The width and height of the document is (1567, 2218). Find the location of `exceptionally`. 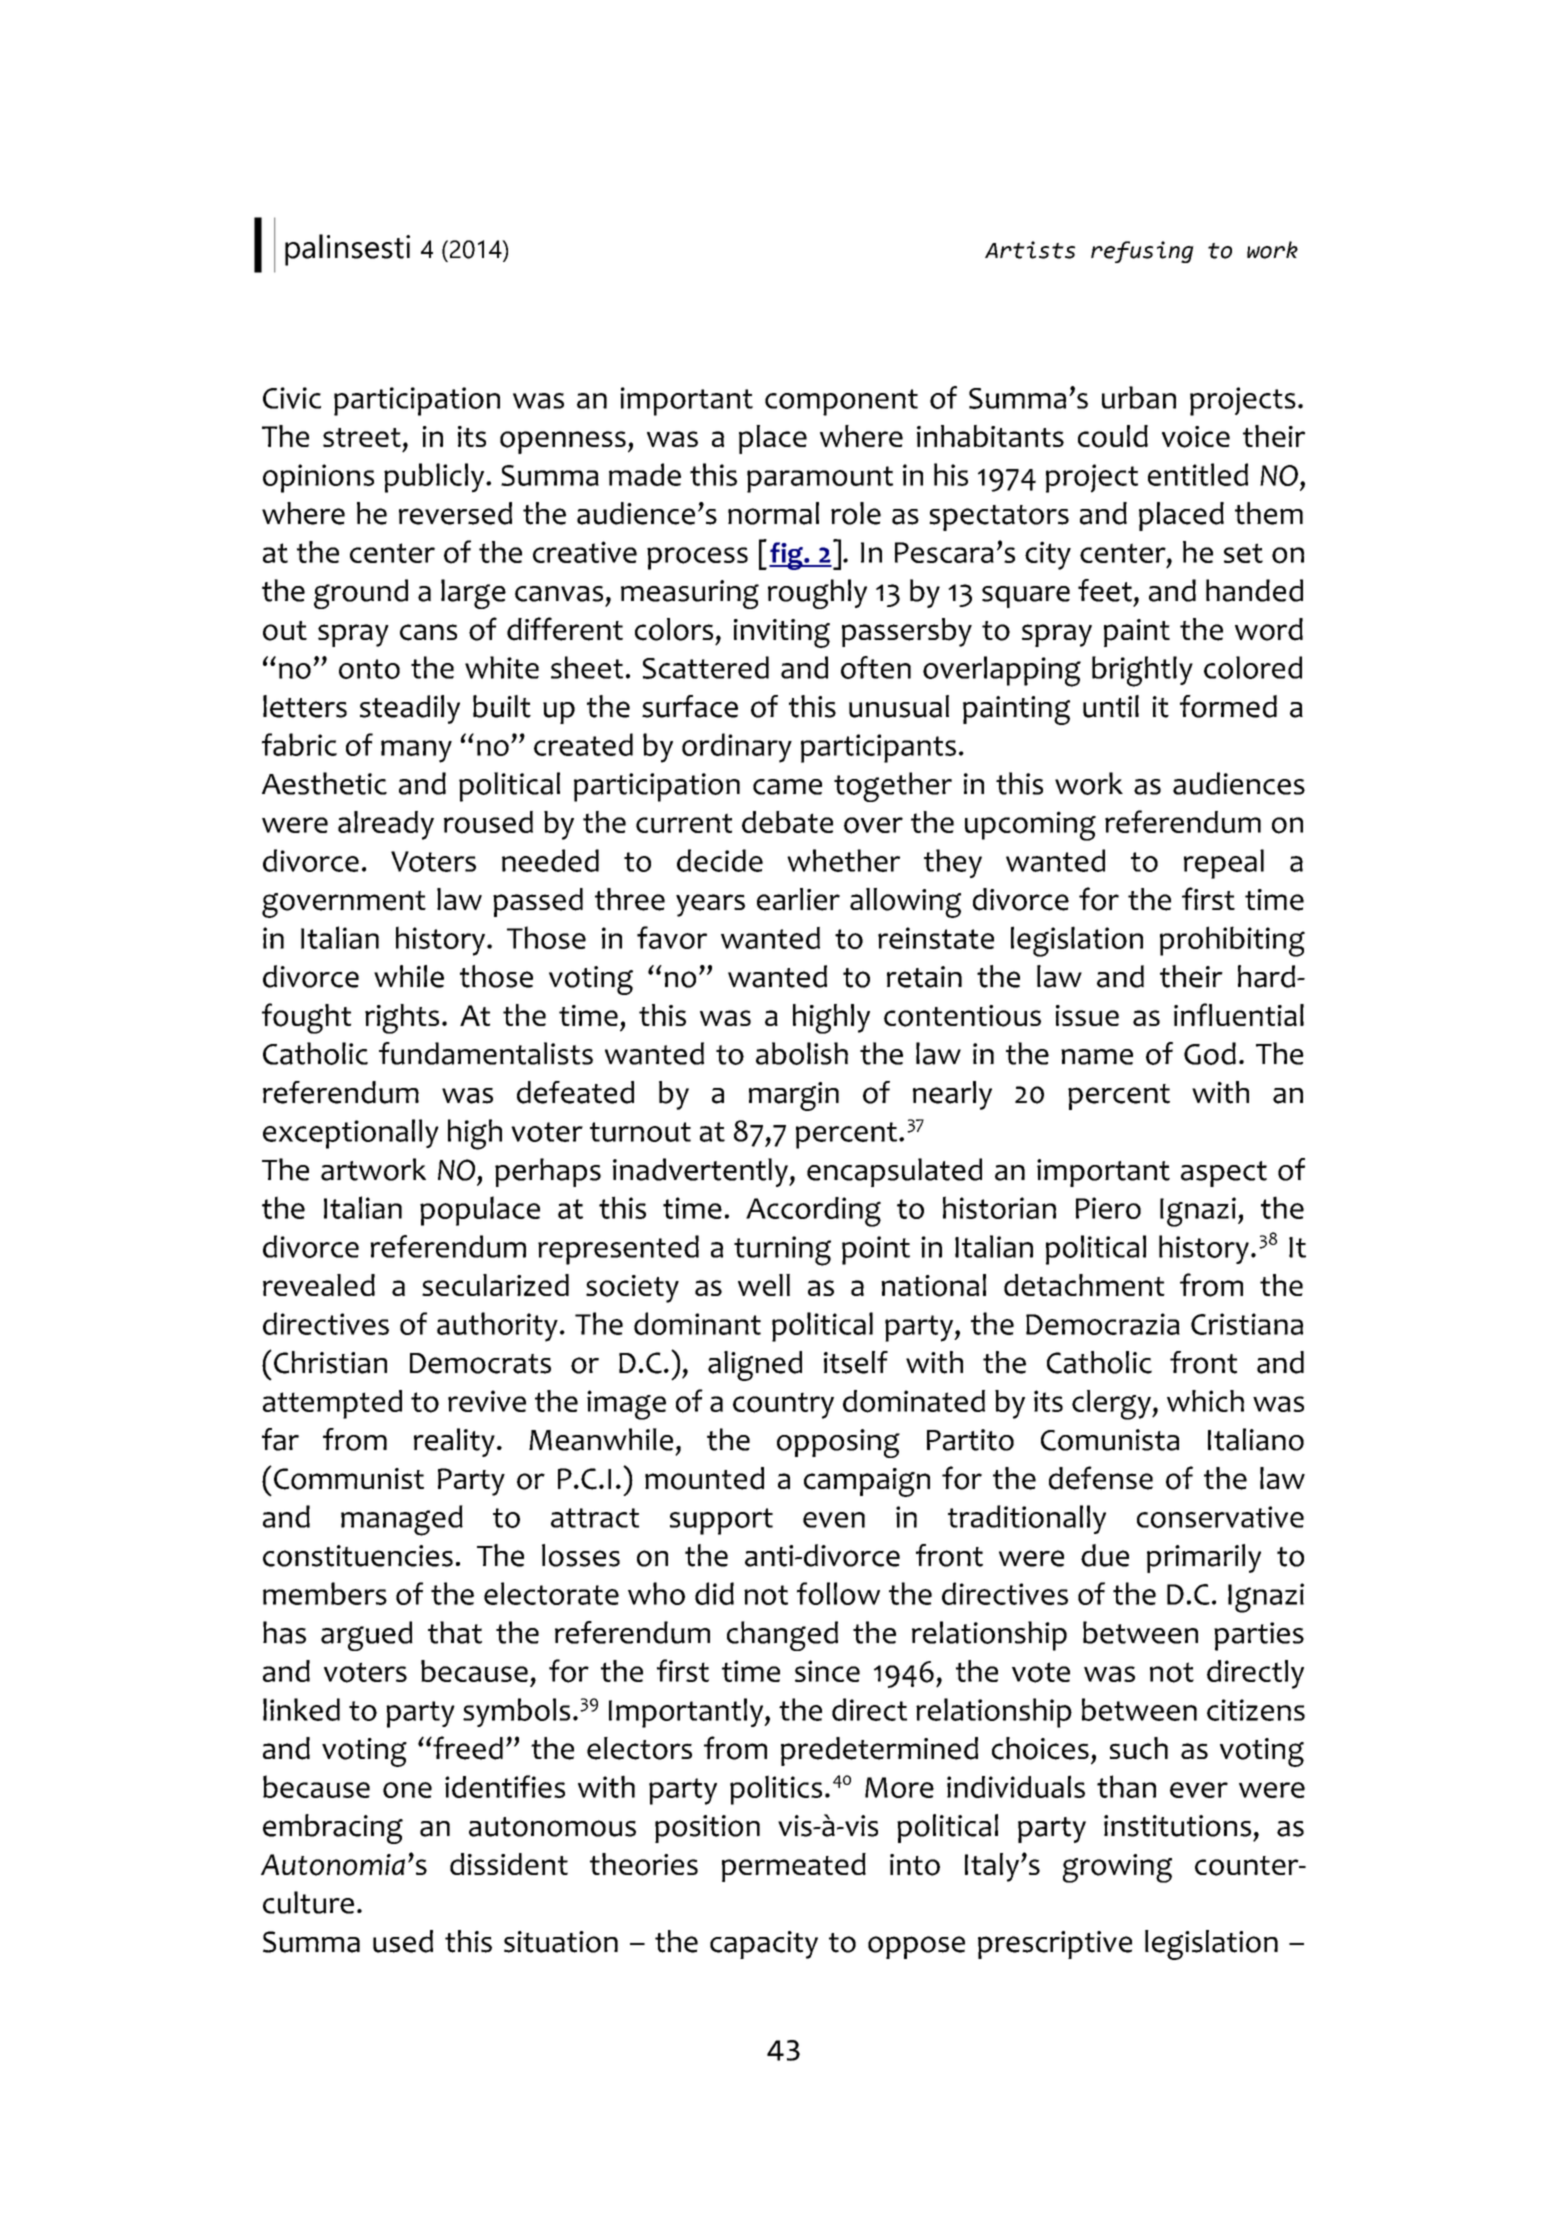

exceptionally is located at coordinates (351, 1134).
